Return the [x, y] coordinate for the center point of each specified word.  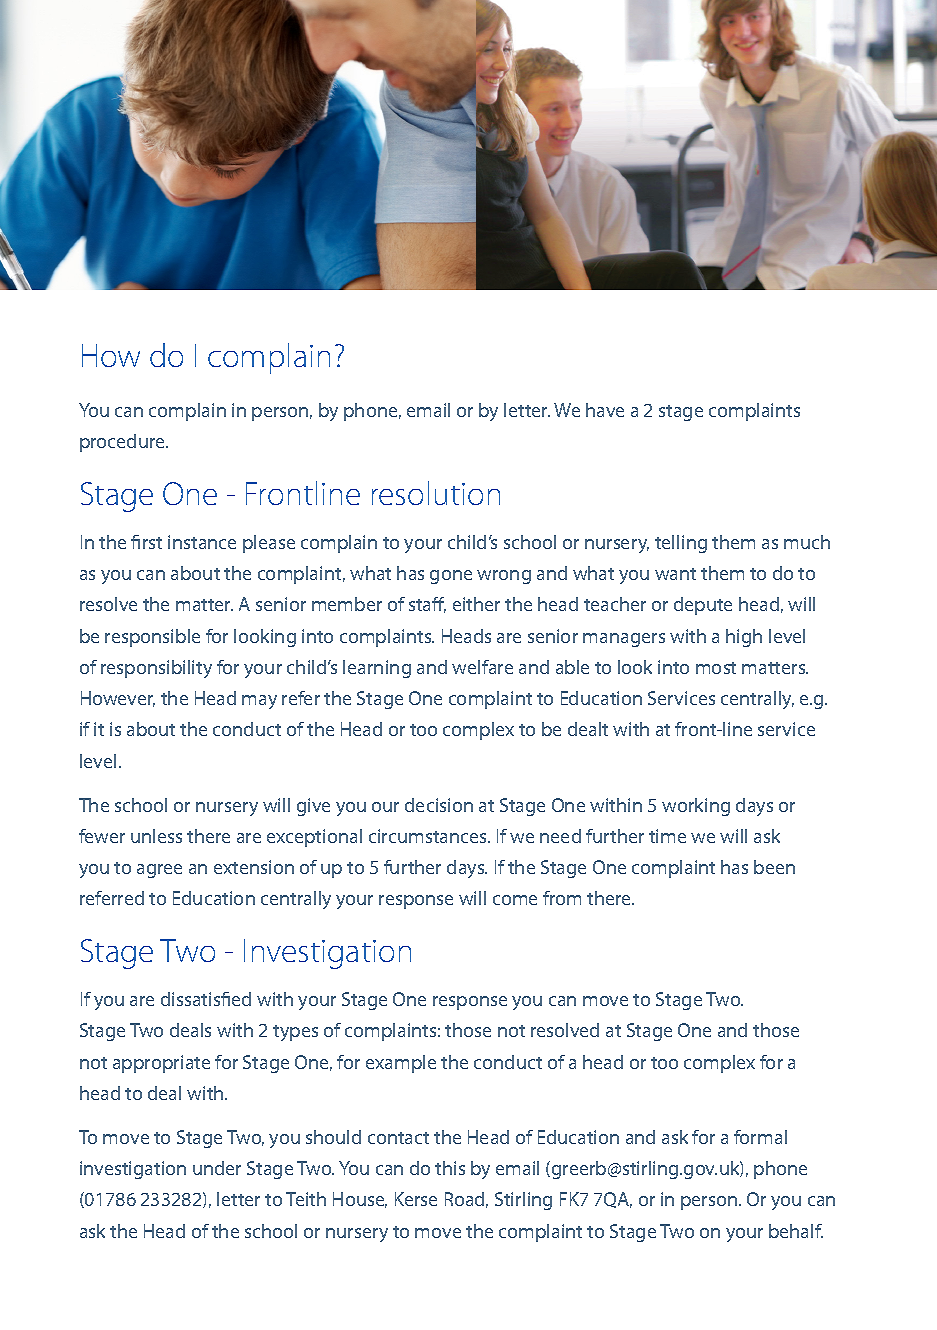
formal [760, 1137]
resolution [436, 493]
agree [159, 871]
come [515, 900]
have [605, 410]
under [217, 1168]
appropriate [161, 1064]
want [675, 574]
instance [202, 542]
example [401, 1064]
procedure [124, 443]
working [696, 807]
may [259, 702]
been [774, 867]
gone [451, 577]
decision [439, 805]
